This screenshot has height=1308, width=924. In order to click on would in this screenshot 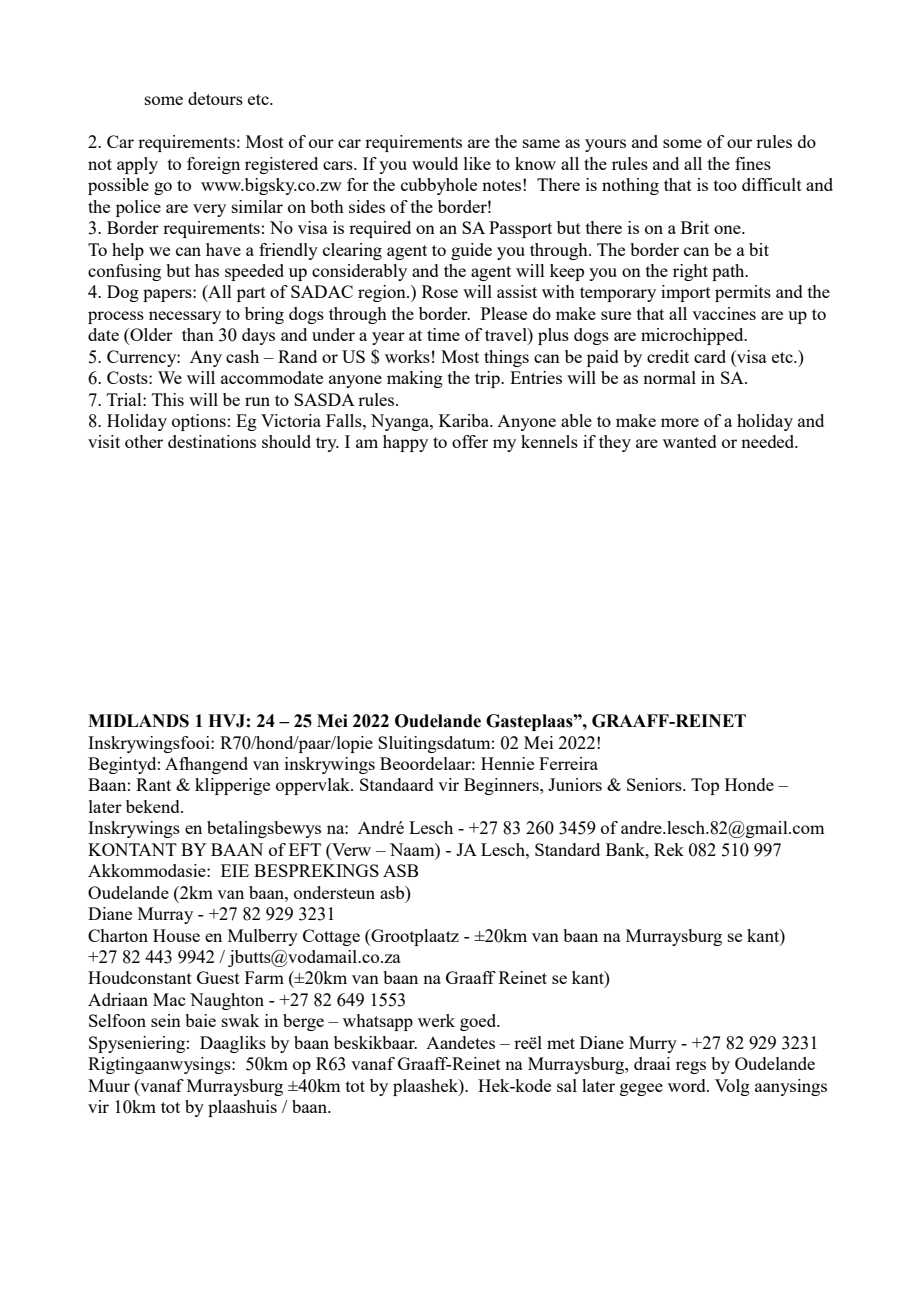, I will do `click(435, 163)`.
